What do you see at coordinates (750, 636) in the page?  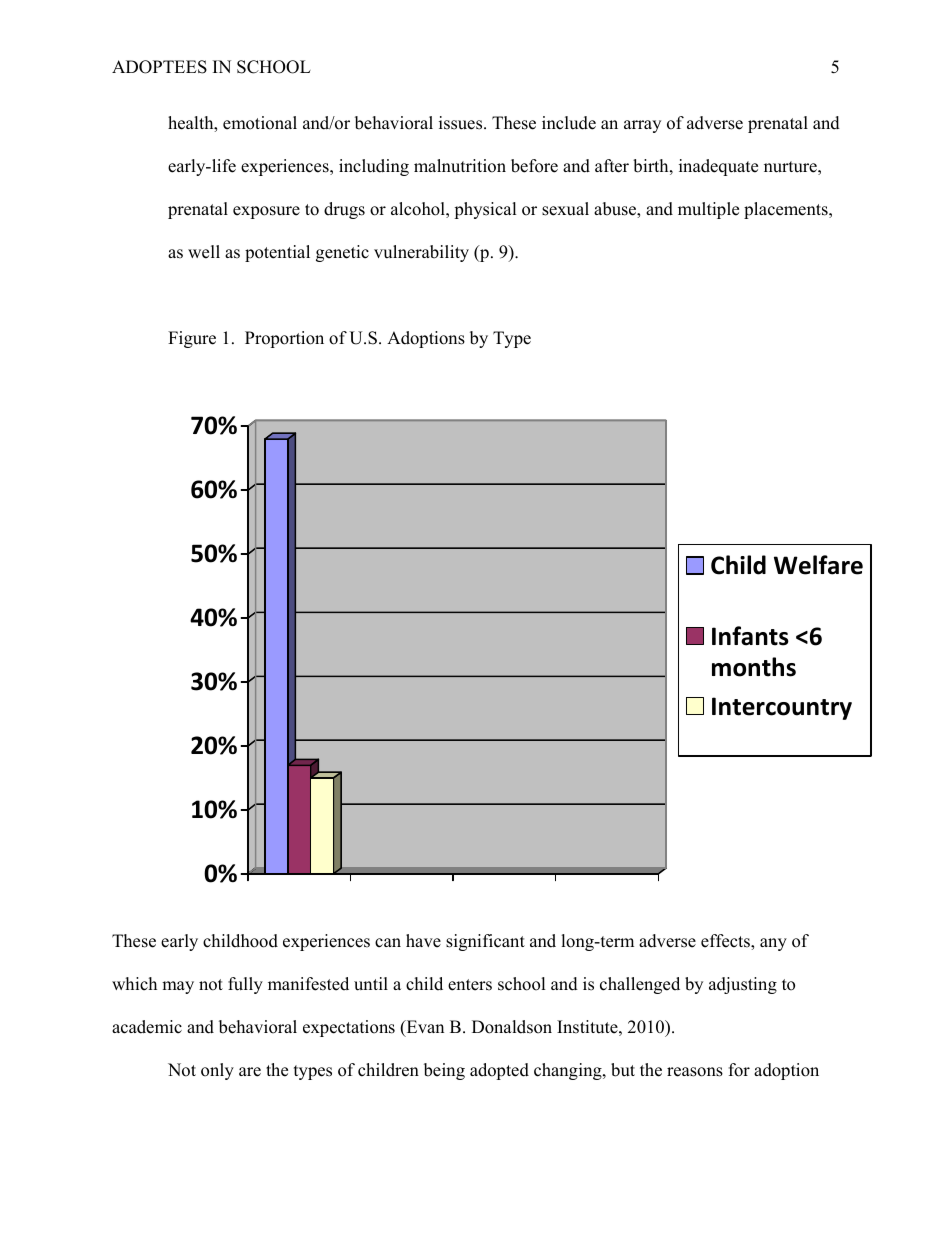 I see `Infants` at bounding box center [750, 636].
